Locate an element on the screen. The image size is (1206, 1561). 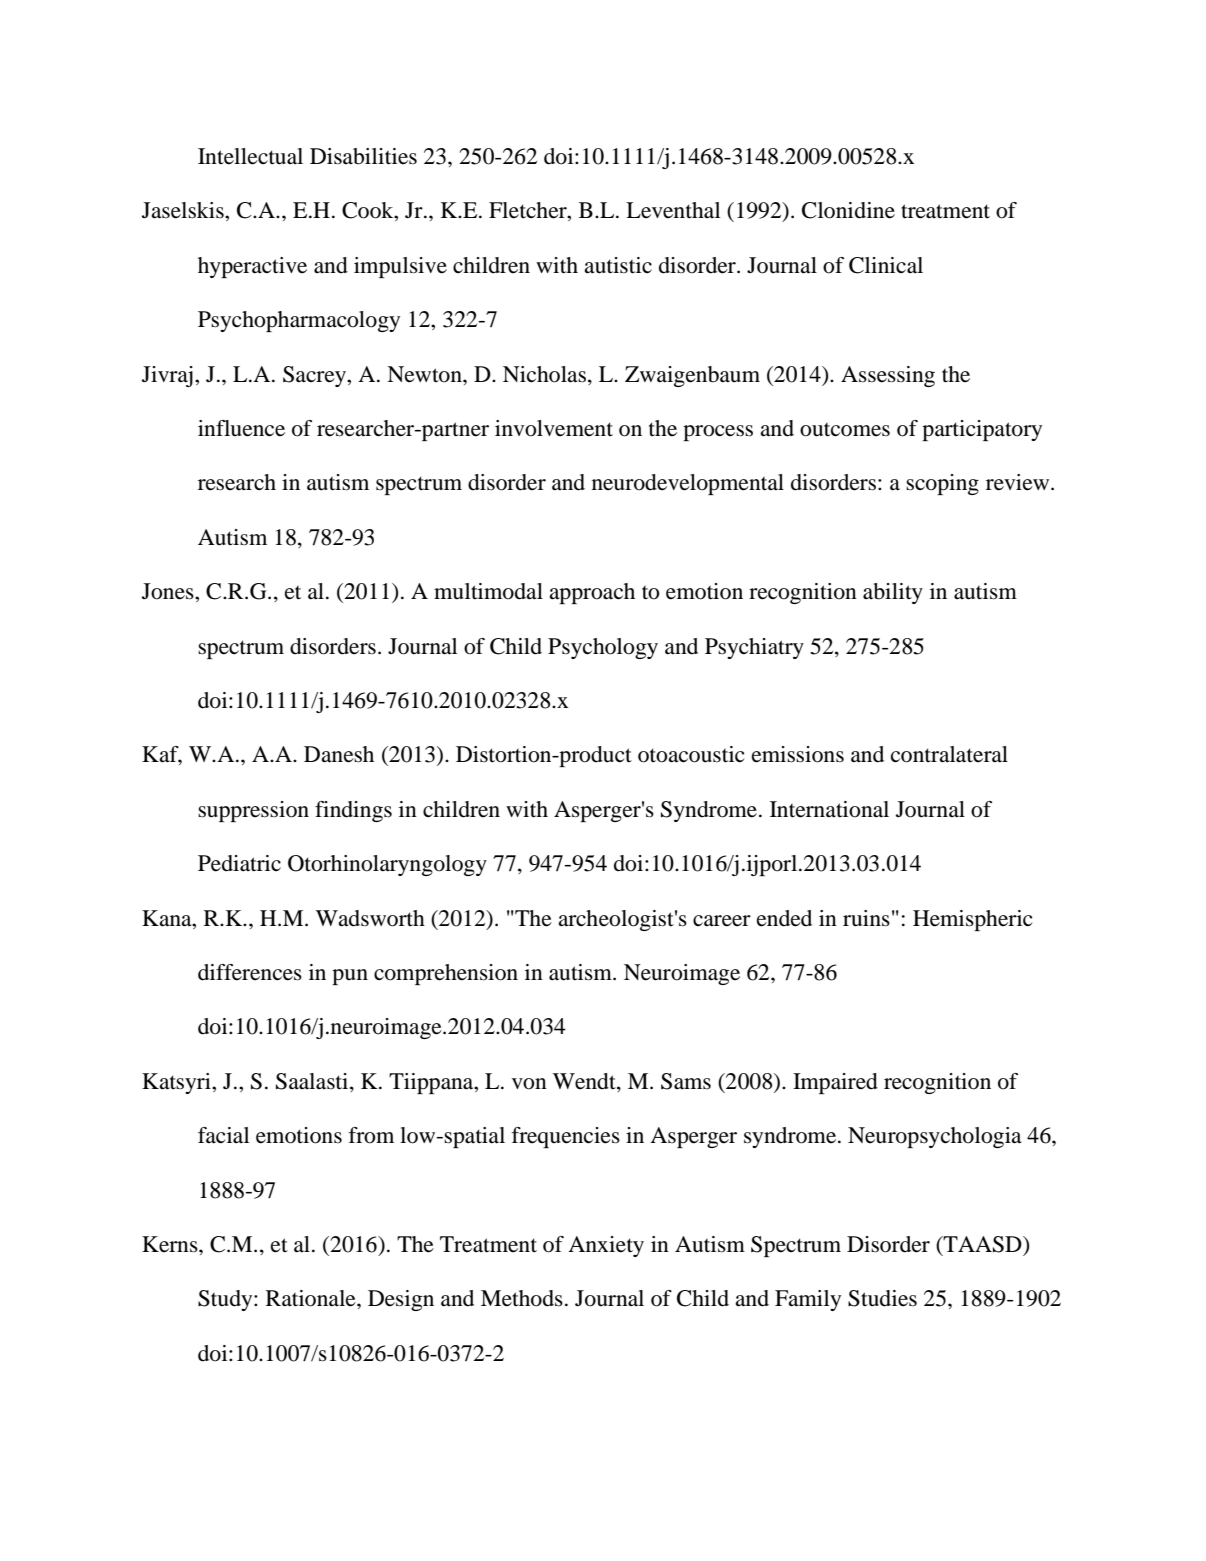
Hemispheric is located at coordinates (972, 920).
